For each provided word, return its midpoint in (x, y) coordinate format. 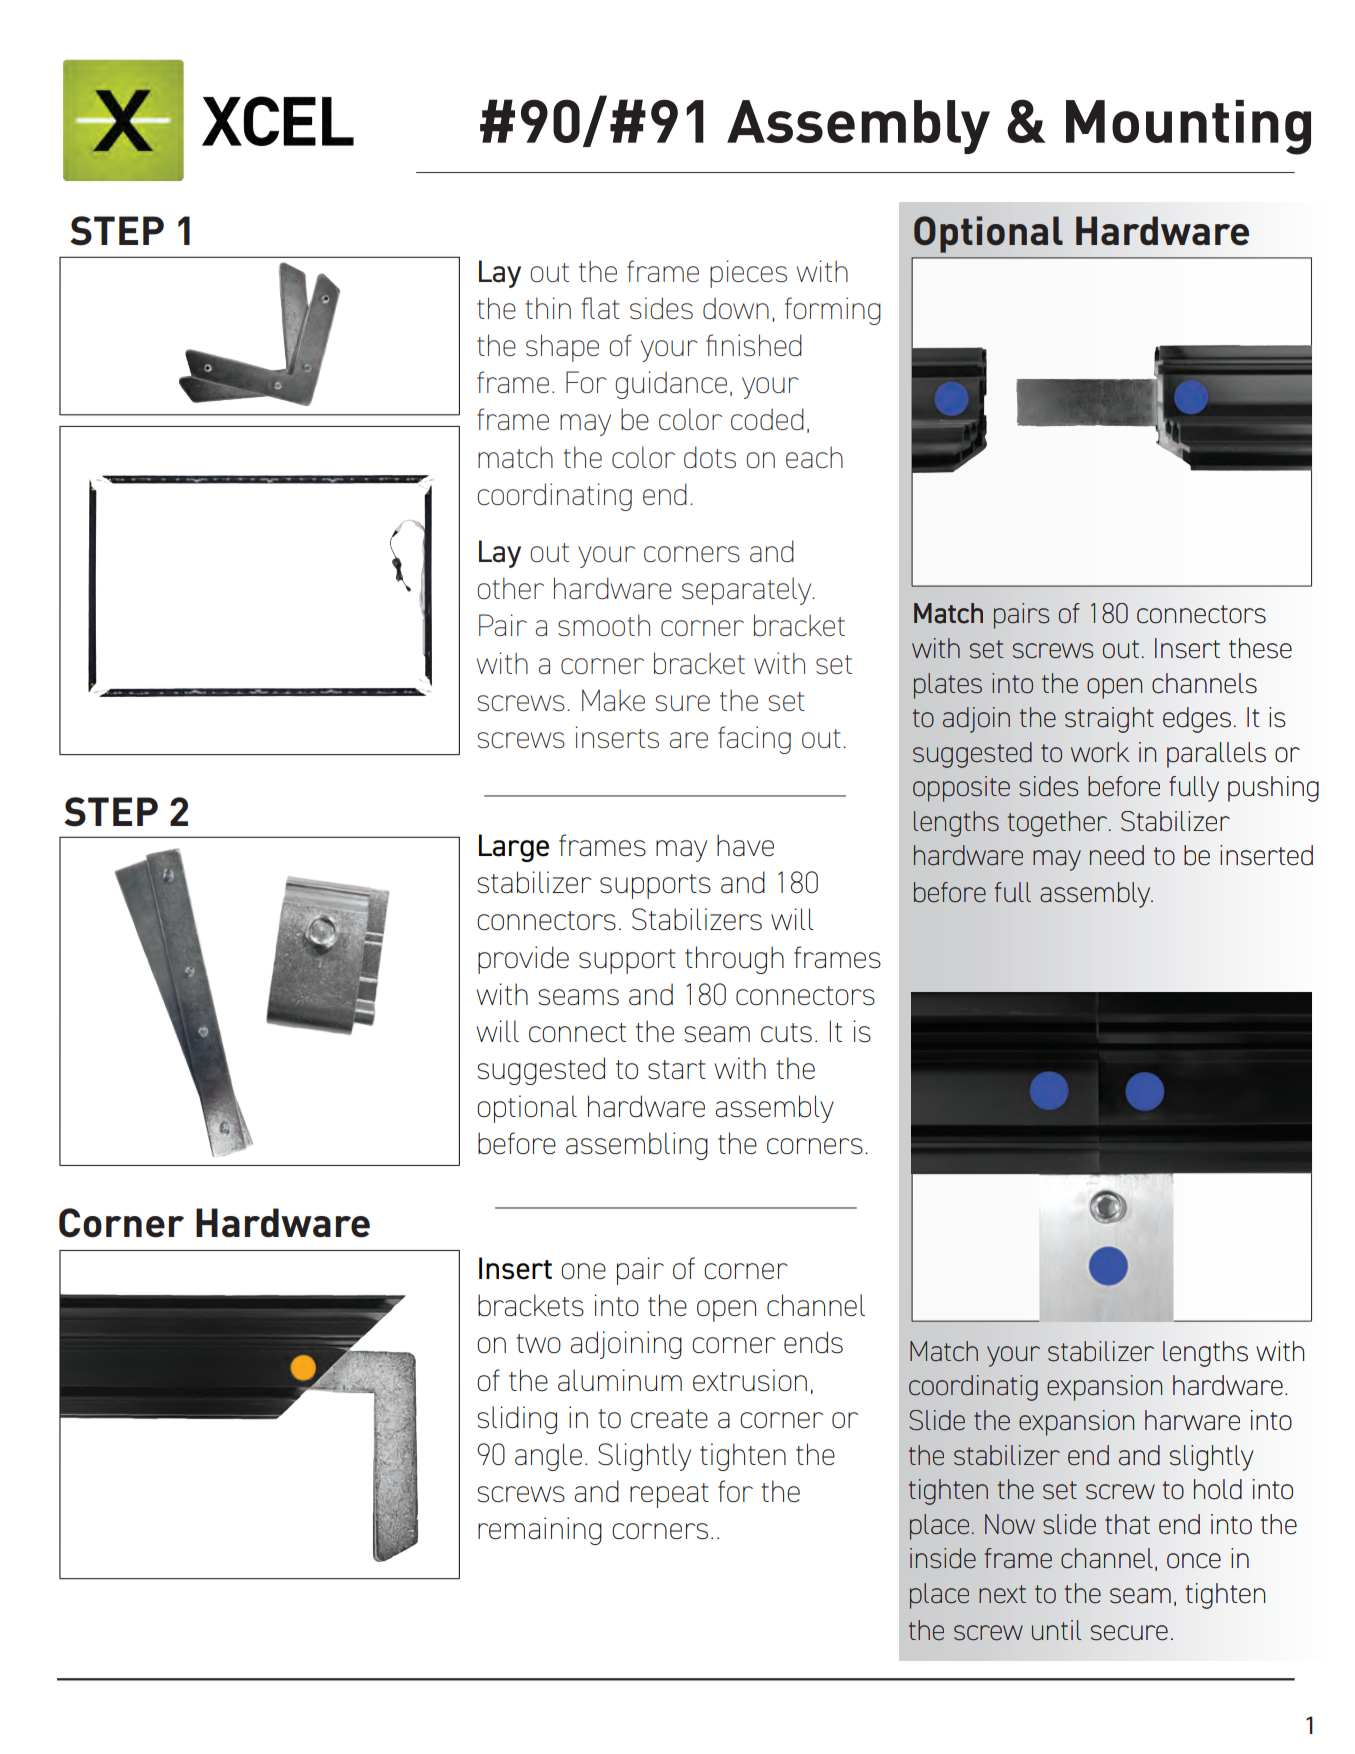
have (745, 845)
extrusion (750, 1380)
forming (833, 311)
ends (813, 1342)
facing (754, 740)
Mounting (1188, 127)
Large (514, 848)
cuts (786, 1032)
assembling (637, 1146)
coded (767, 419)
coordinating (554, 497)
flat (601, 308)
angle (548, 1457)
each (814, 457)
